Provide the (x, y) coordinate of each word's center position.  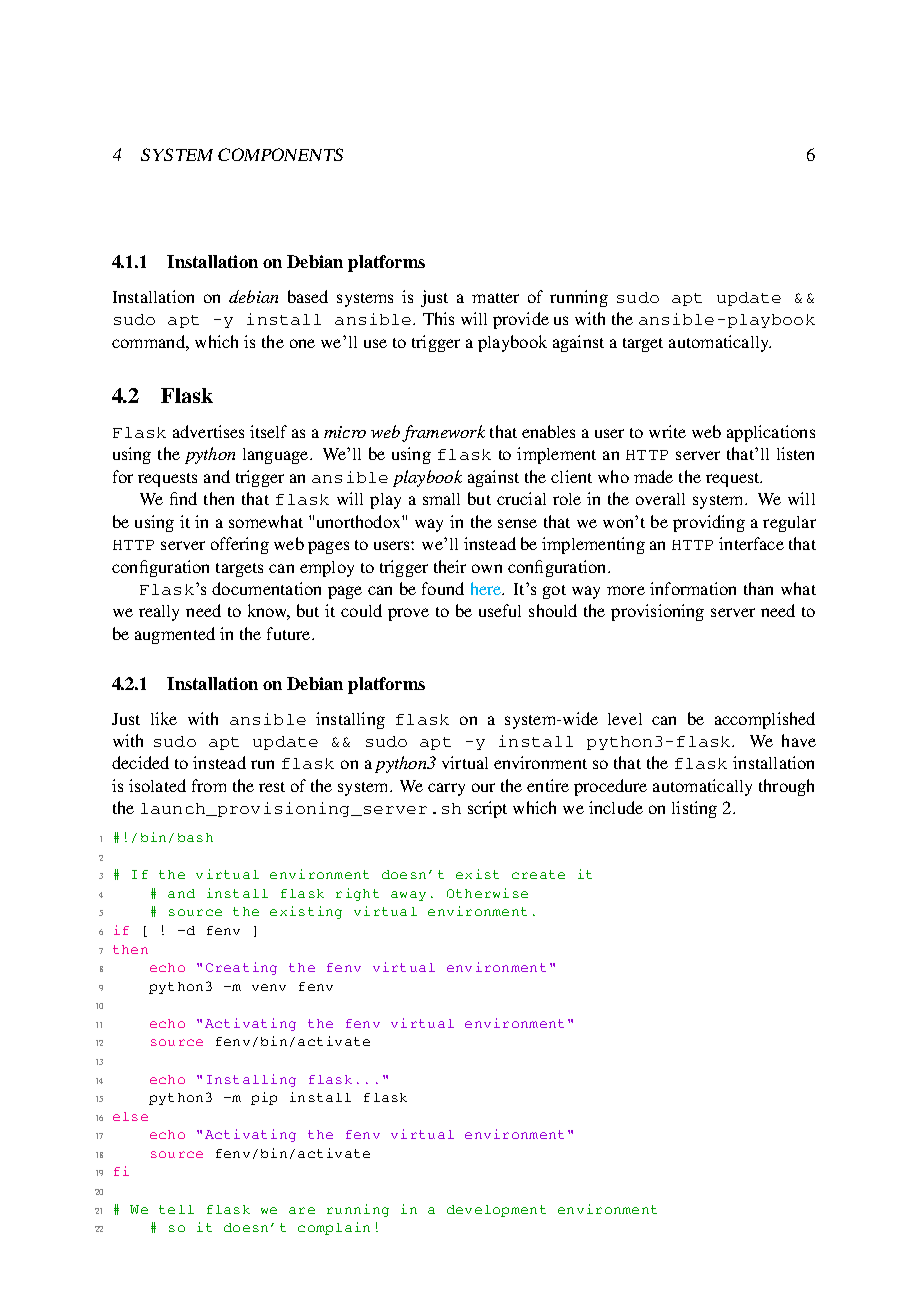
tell (176, 1209)
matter (495, 298)
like (164, 718)
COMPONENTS (280, 154)
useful (500, 610)
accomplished (765, 720)
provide (521, 320)
